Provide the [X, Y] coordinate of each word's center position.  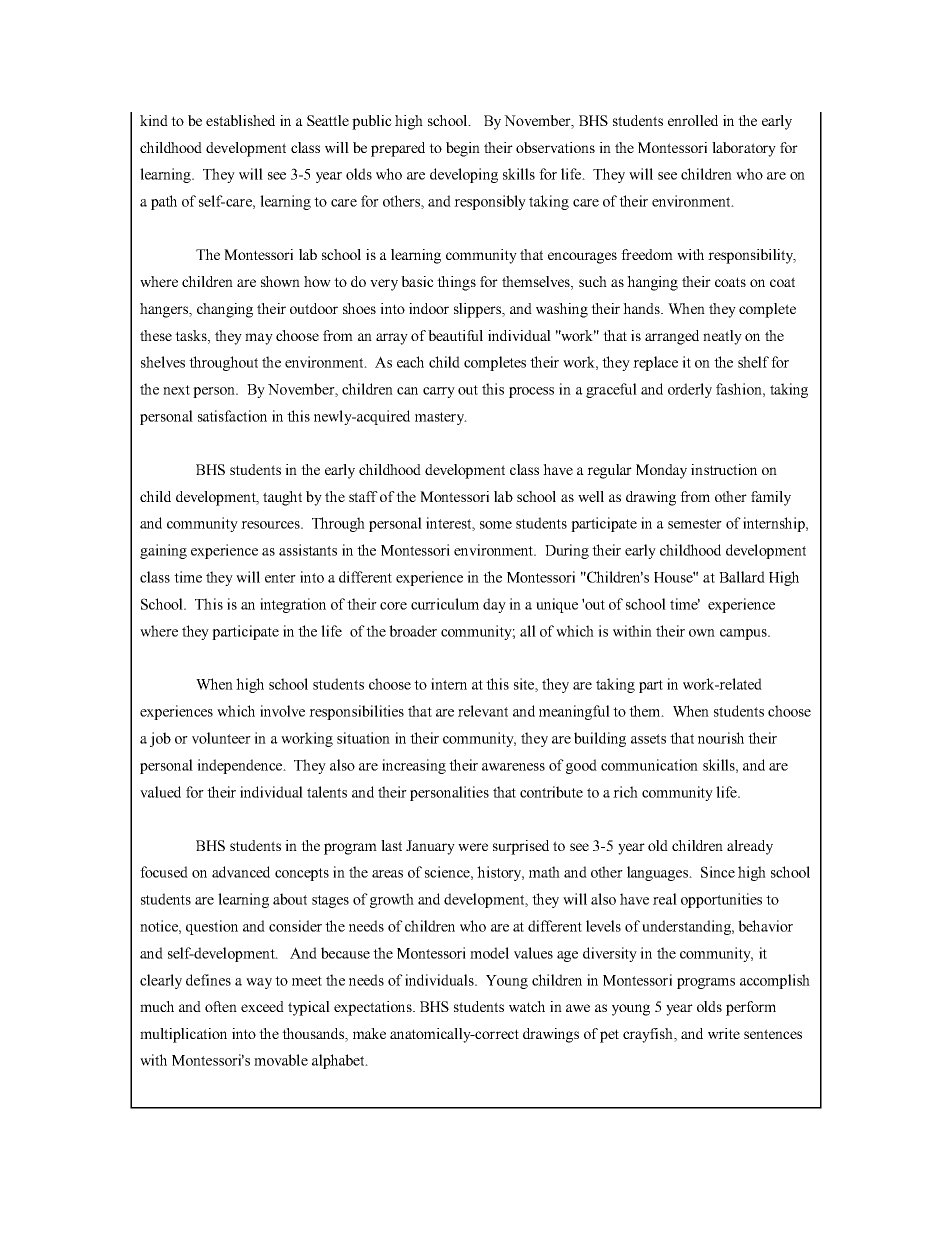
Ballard [742, 577]
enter [280, 578]
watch [527, 1006]
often [221, 1006]
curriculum [445, 604]
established [240, 120]
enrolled [693, 120]
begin [463, 149]
